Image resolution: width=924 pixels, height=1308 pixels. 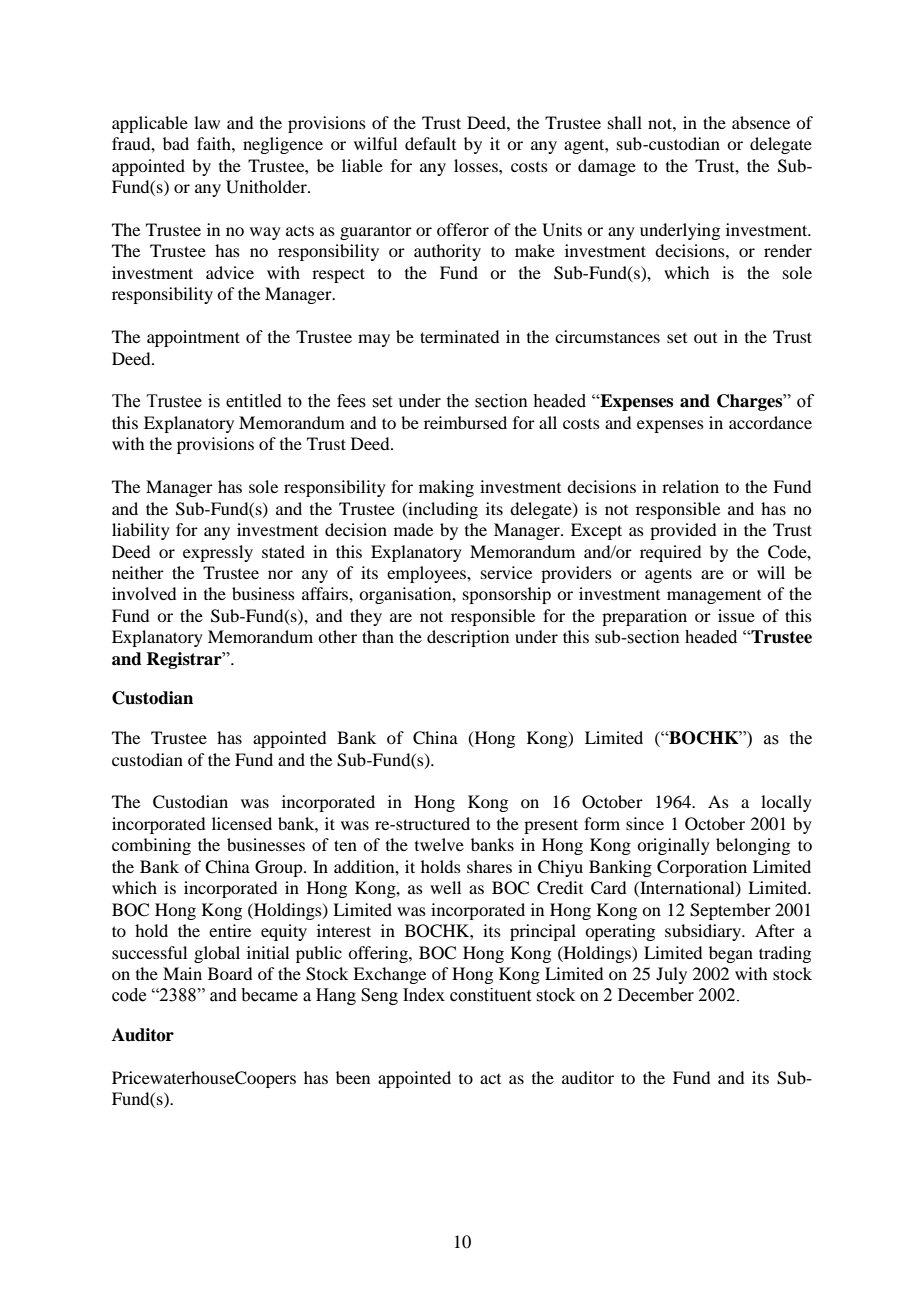 I want to click on absence, so click(x=761, y=122).
